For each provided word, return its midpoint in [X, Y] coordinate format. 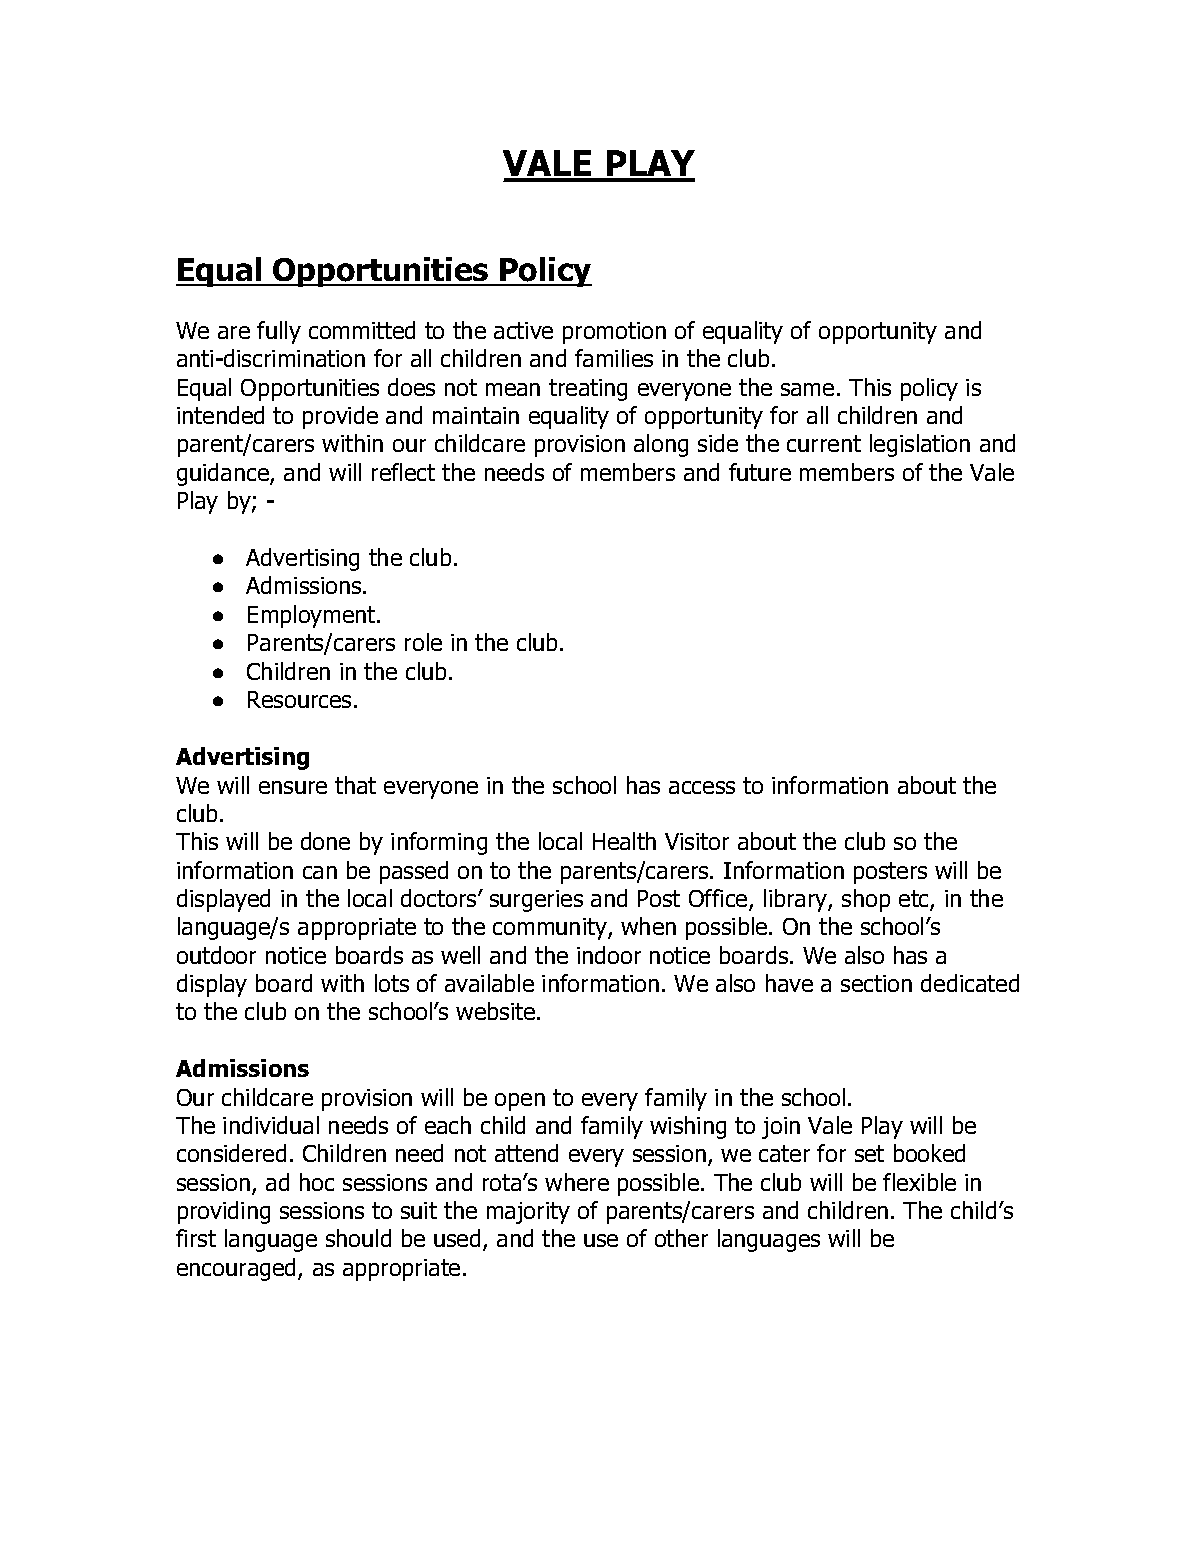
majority [528, 1213]
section [876, 983]
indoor [609, 955]
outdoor [216, 955]
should [358, 1238]
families [614, 358]
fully [279, 332]
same [807, 389]
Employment [313, 616]
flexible [919, 1182]
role [423, 642]
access [702, 787]
